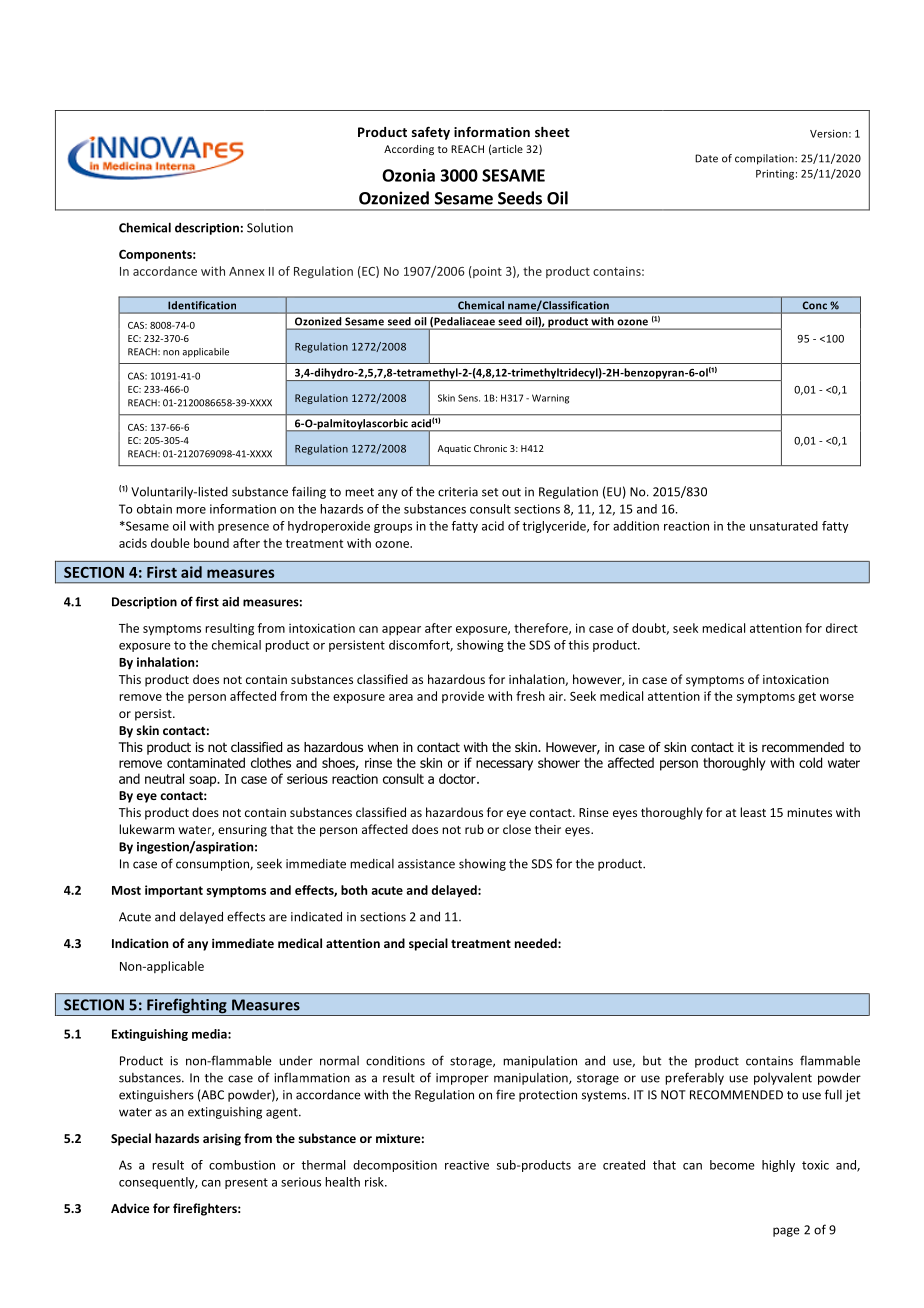 This page has width=924, height=1308. I want to click on provide, so click(463, 697).
